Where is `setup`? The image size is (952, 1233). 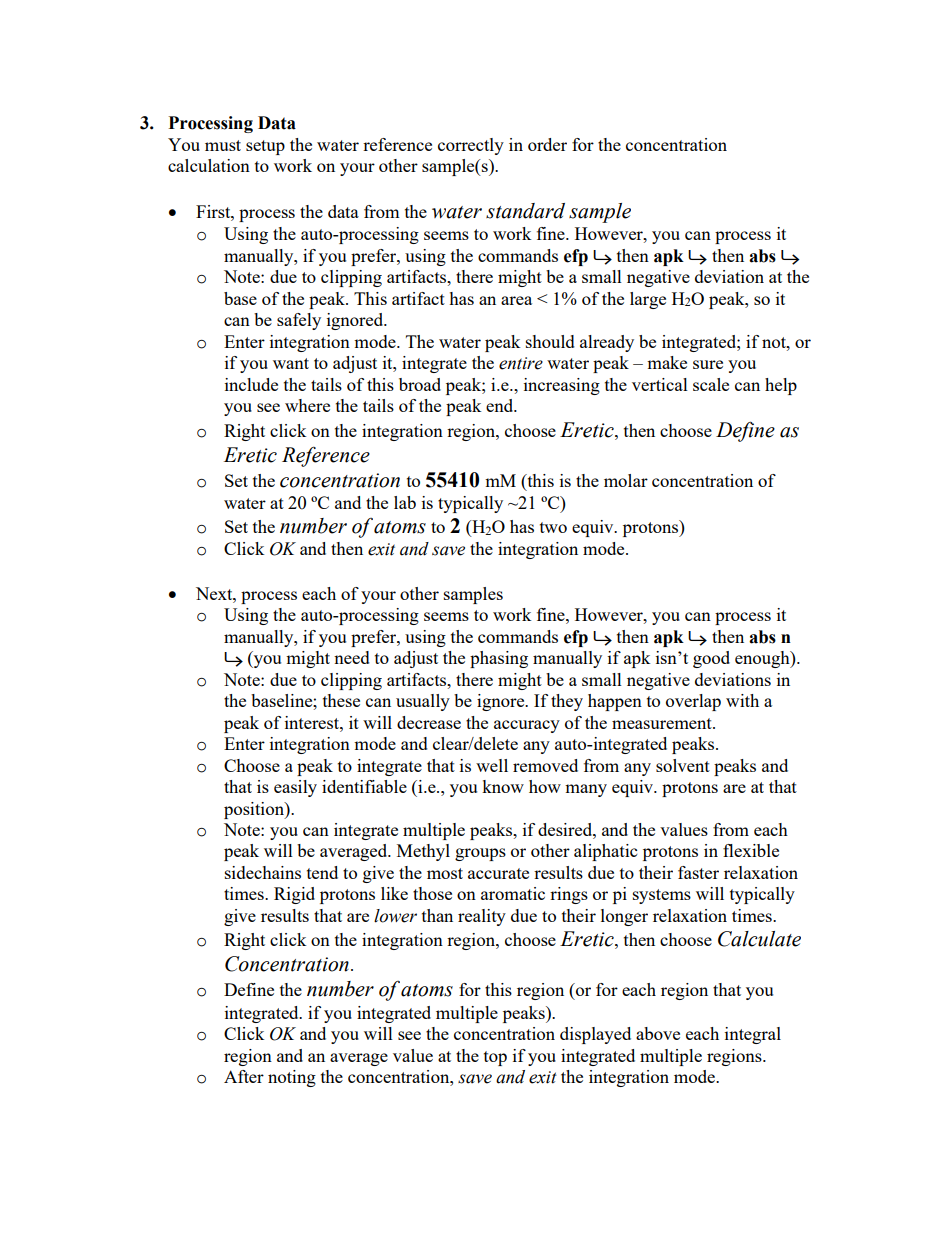 setup is located at coordinates (265, 147).
